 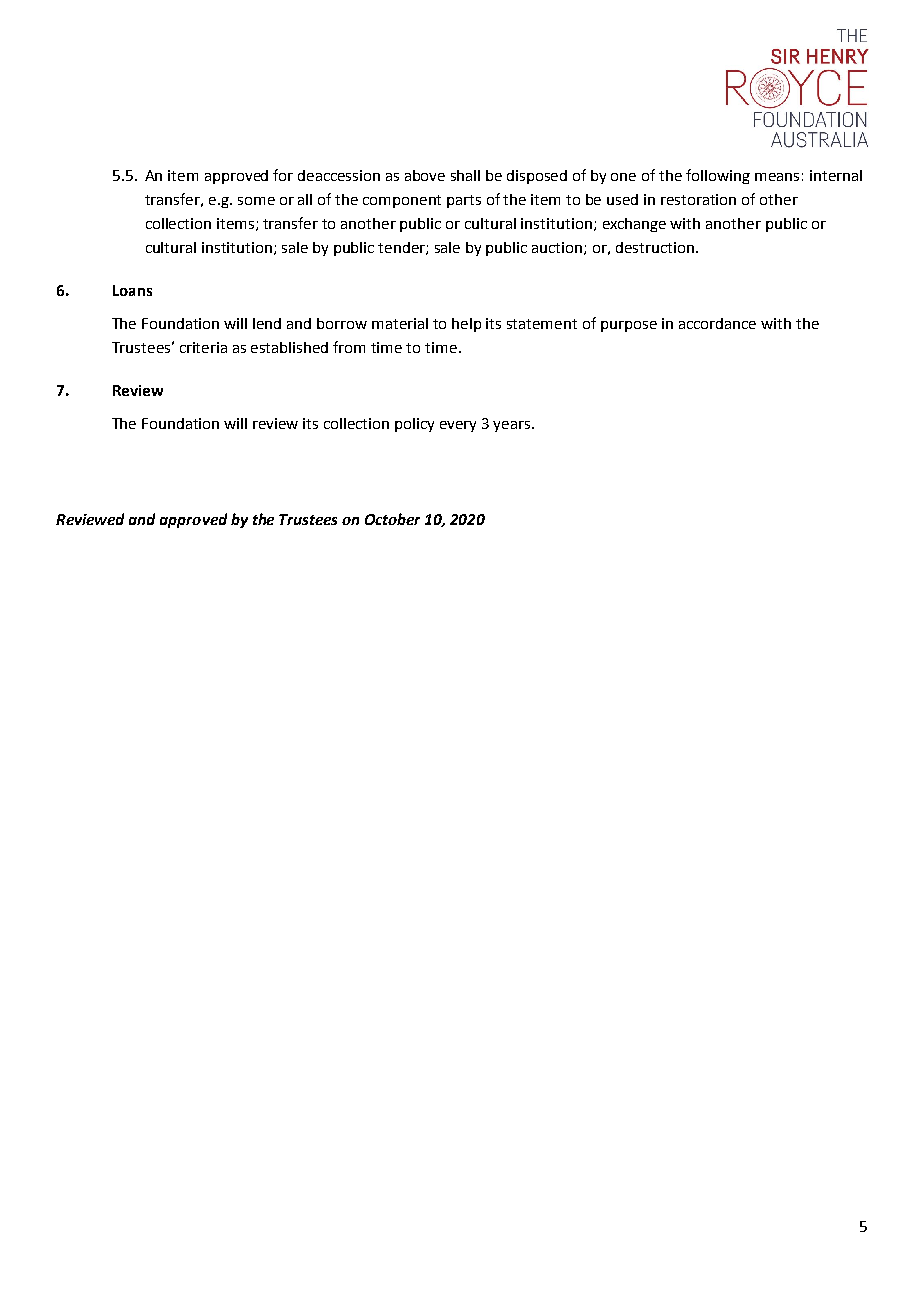 I want to click on following, so click(x=718, y=176).
